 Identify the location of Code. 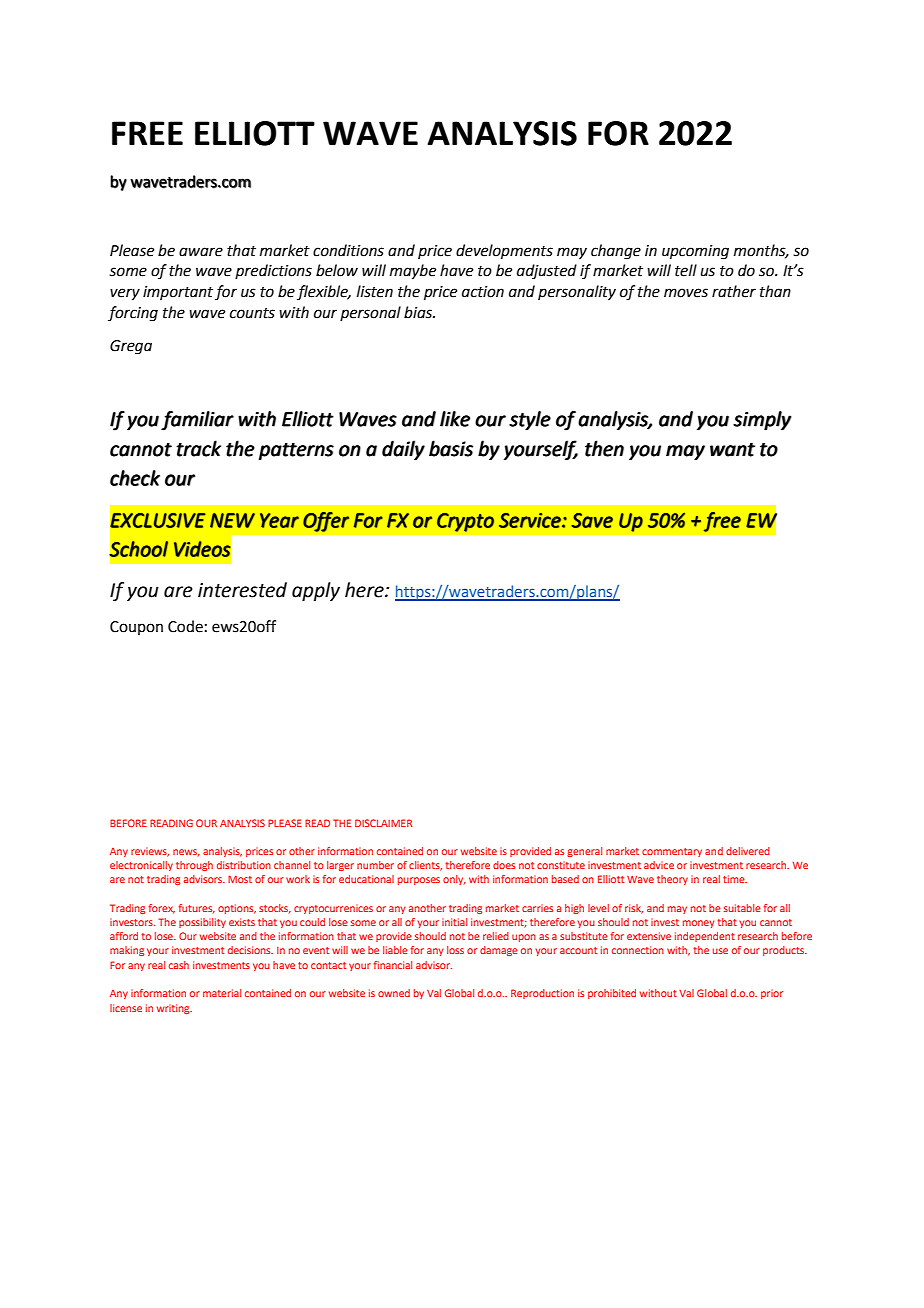
(185, 626).
